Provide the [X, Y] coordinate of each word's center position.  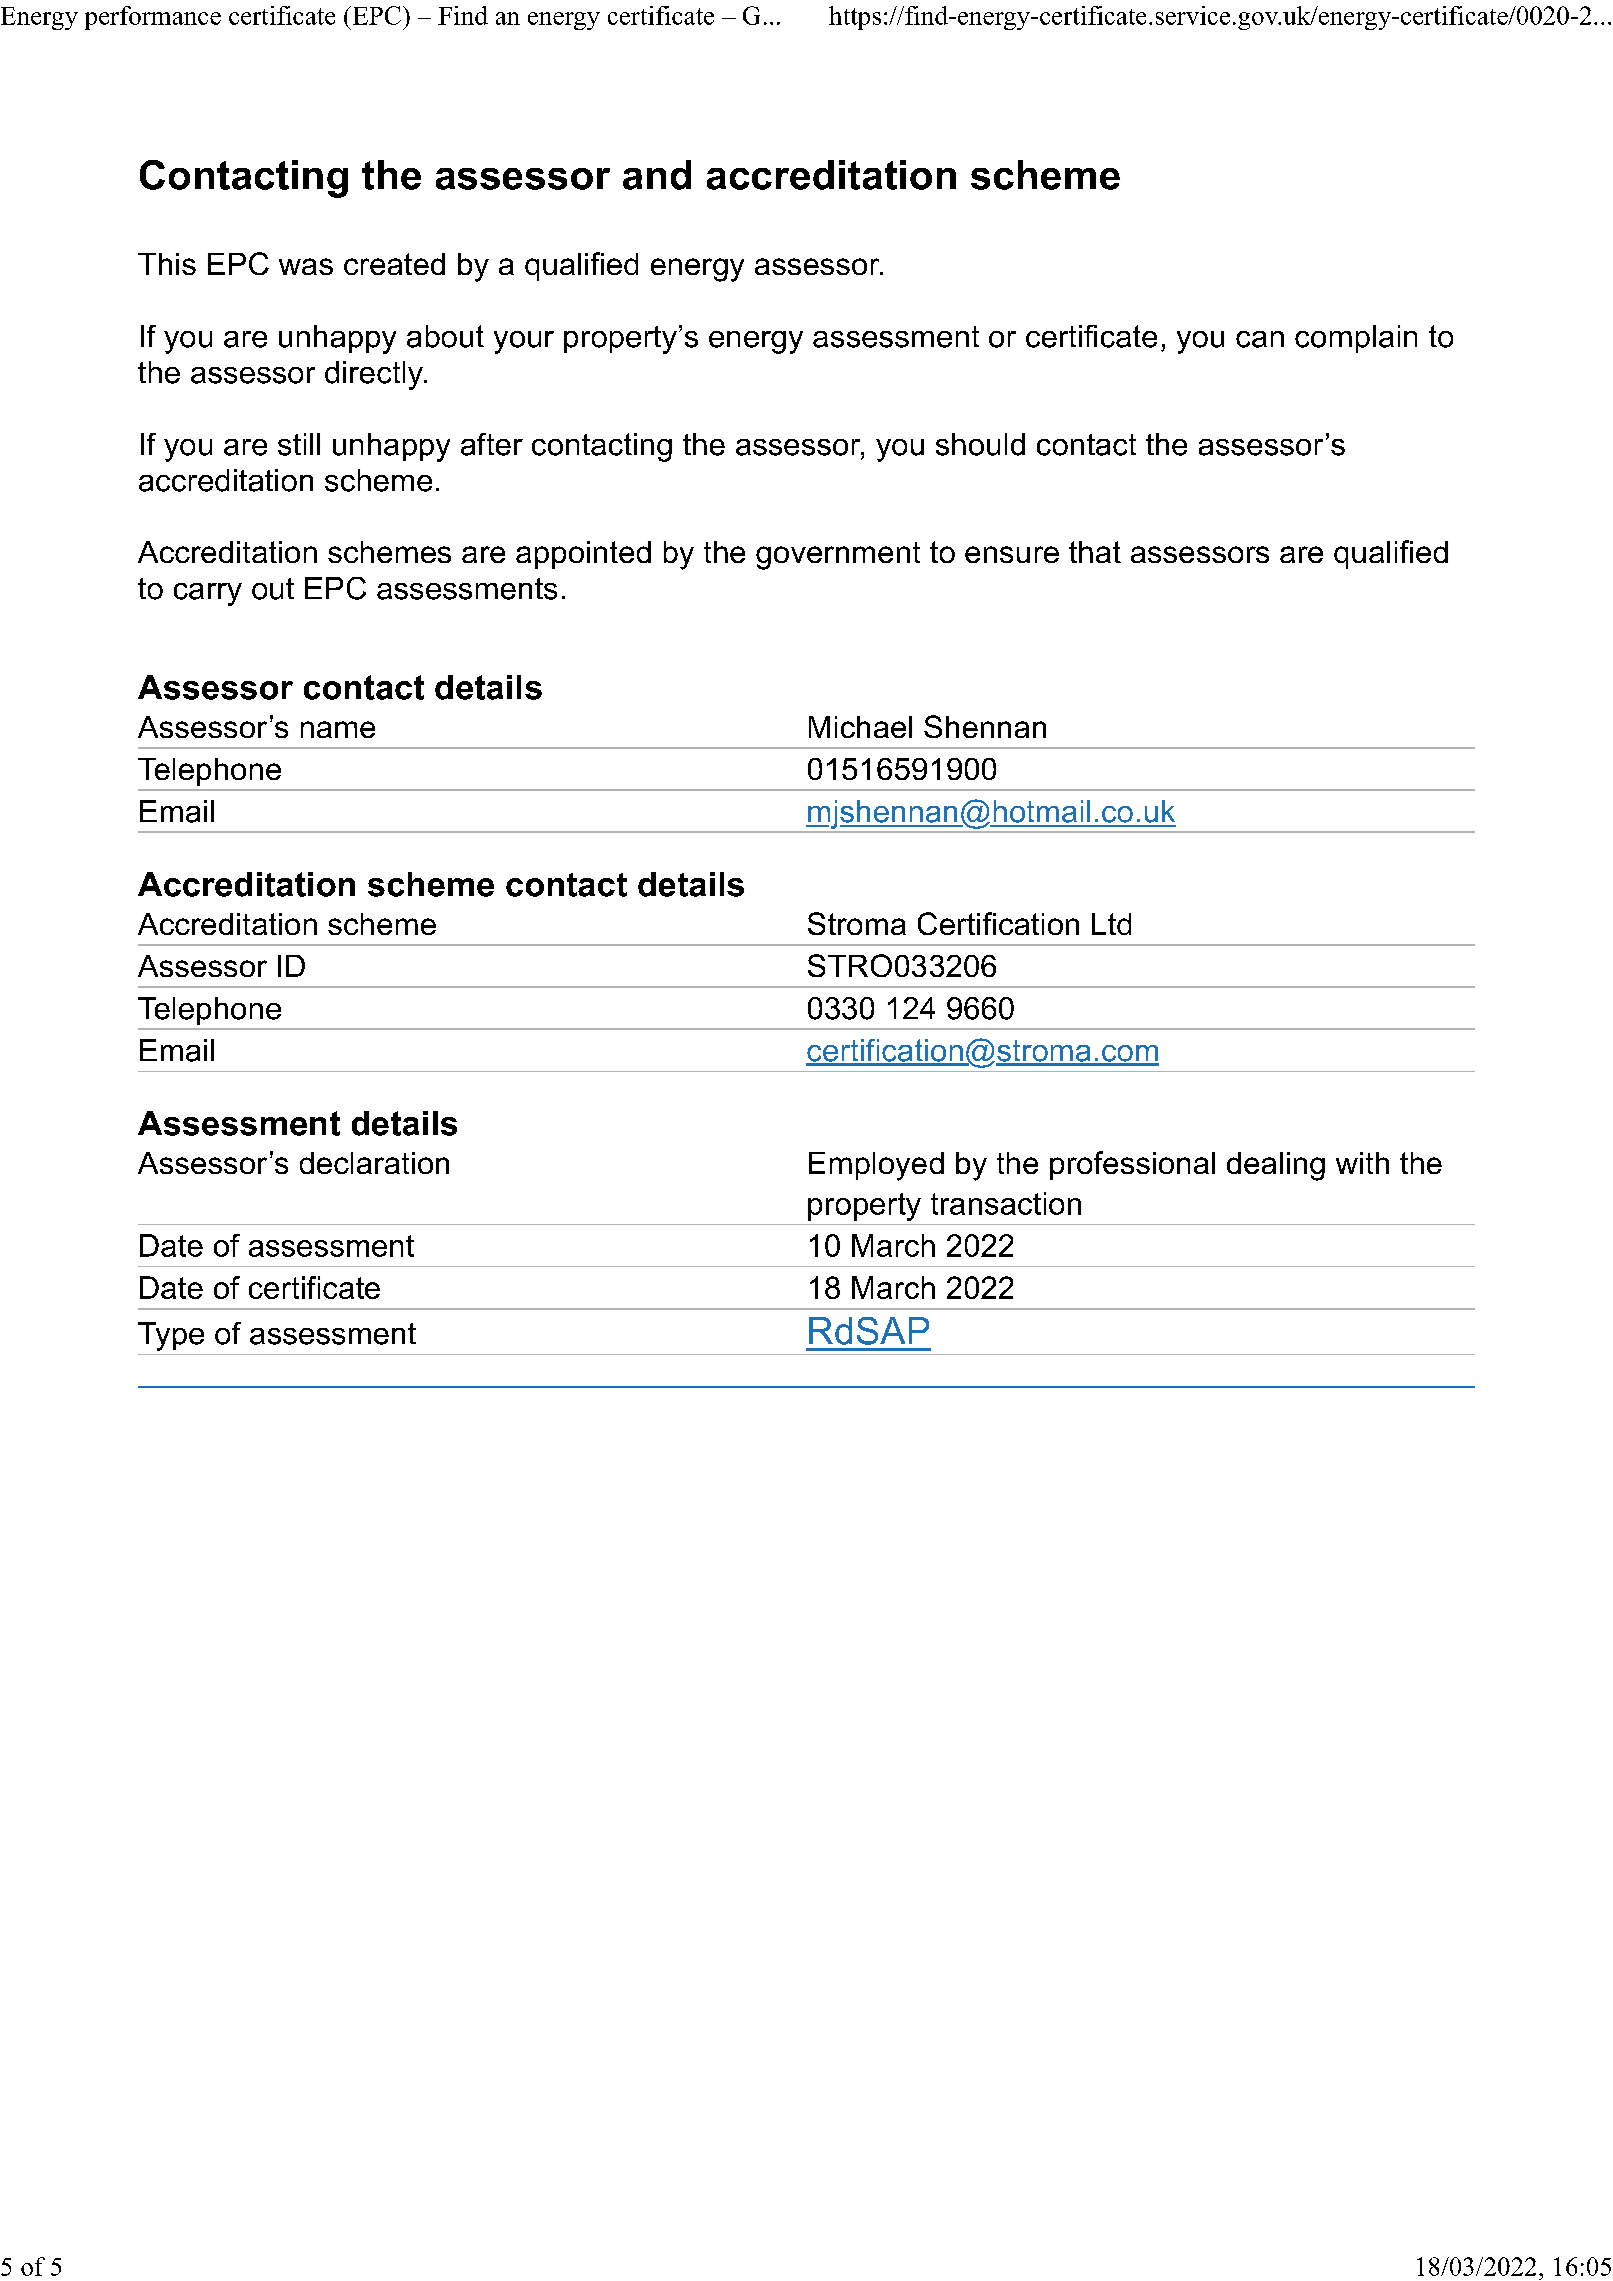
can [1260, 339]
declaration [374, 1163]
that [1095, 552]
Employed [876, 1166]
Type [171, 1336]
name [338, 729]
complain [1356, 339]
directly [375, 375]
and [657, 175]
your [524, 342]
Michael [860, 727]
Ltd [1111, 924]
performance [153, 18]
